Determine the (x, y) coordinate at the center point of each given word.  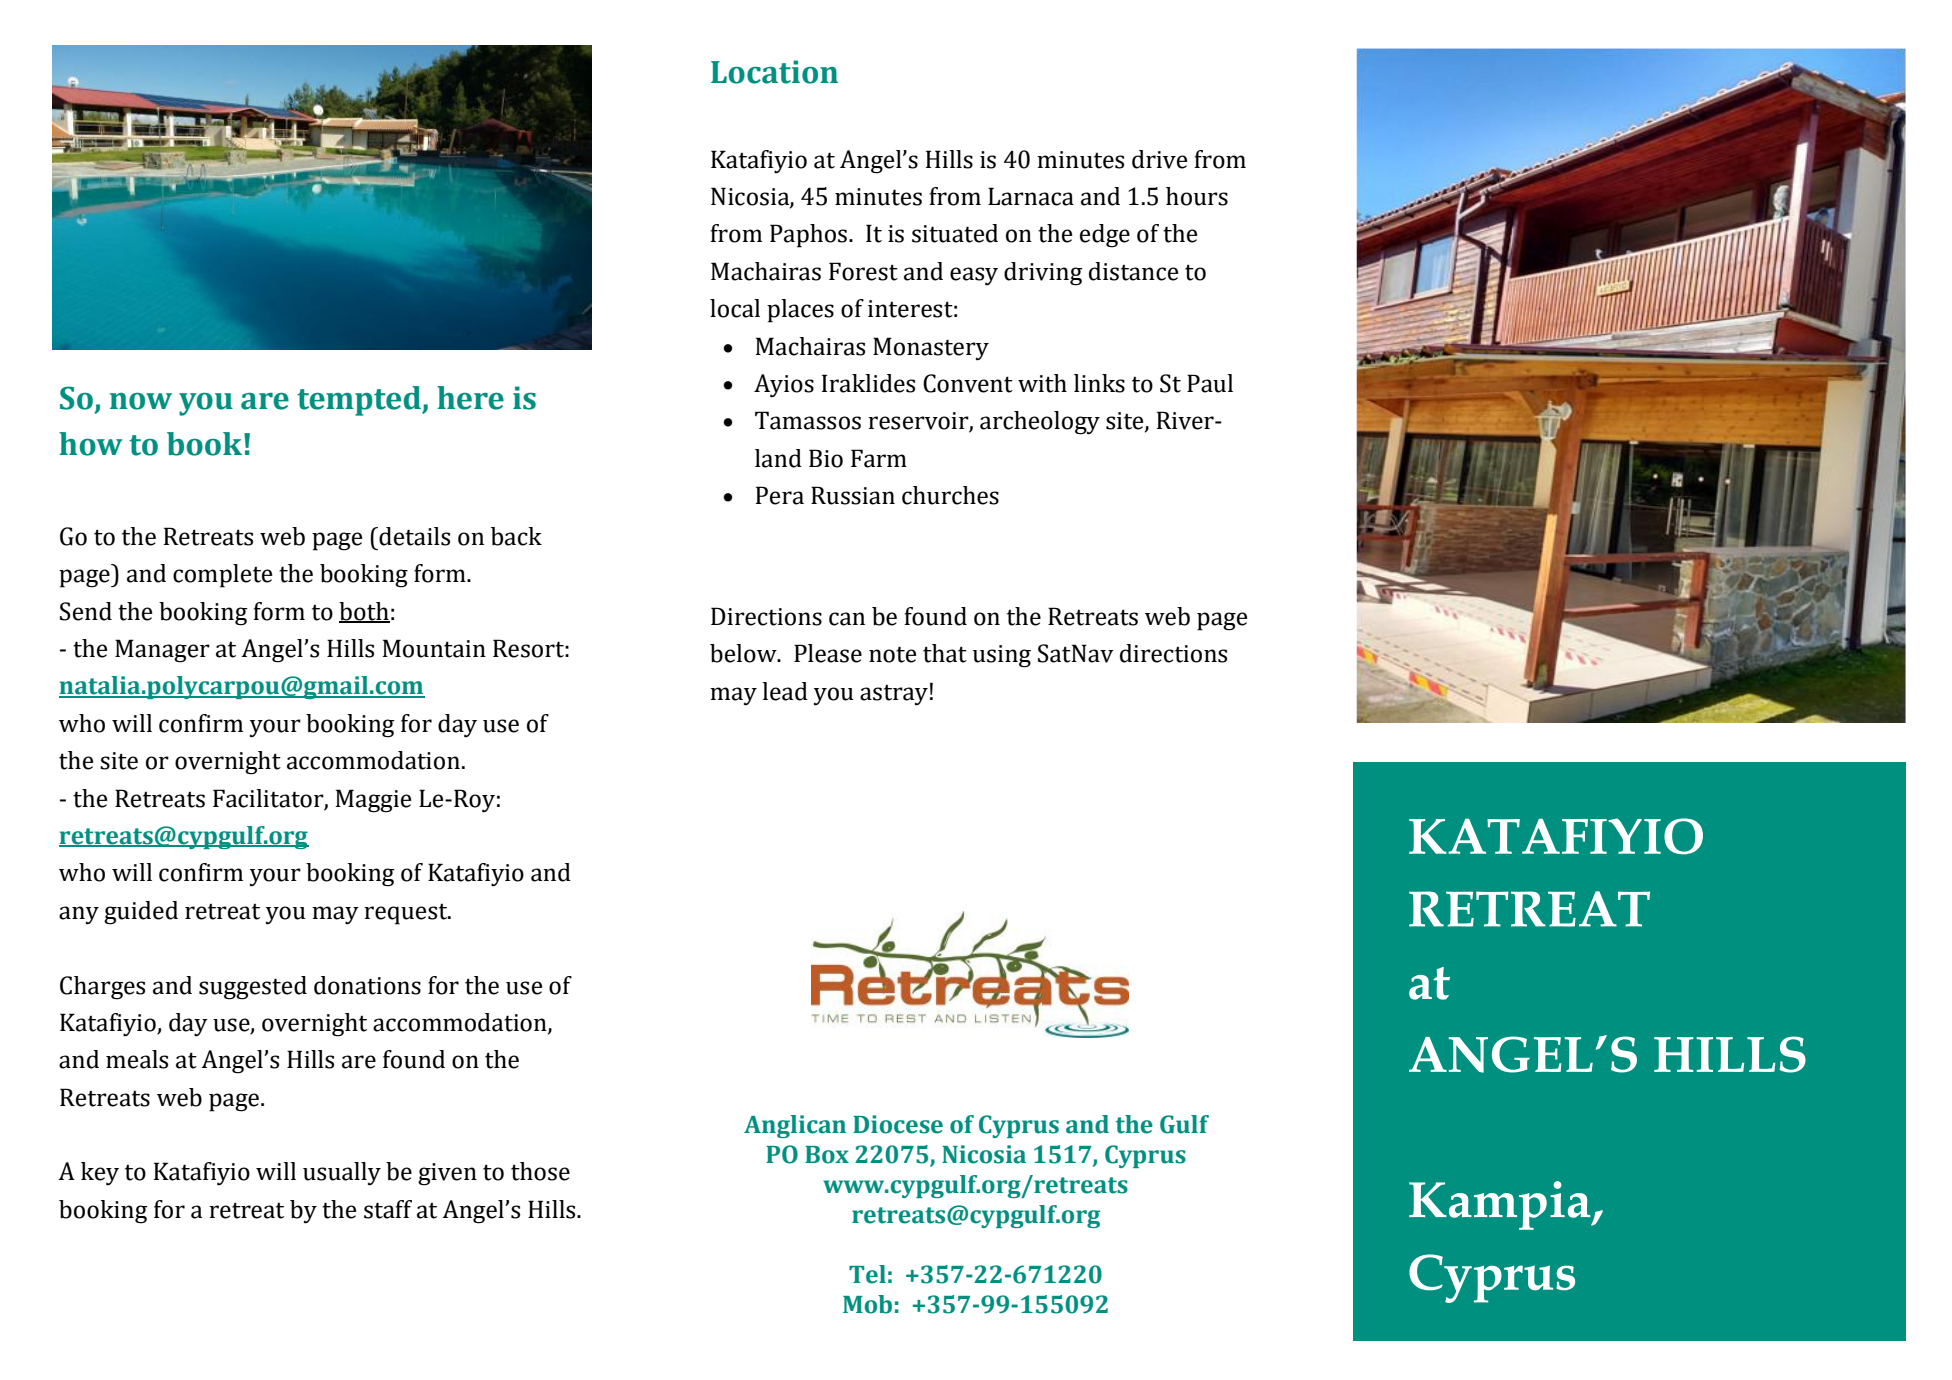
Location (774, 72)
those (540, 1171)
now (141, 401)
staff (388, 1209)
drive (1159, 159)
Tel (867, 1274)
